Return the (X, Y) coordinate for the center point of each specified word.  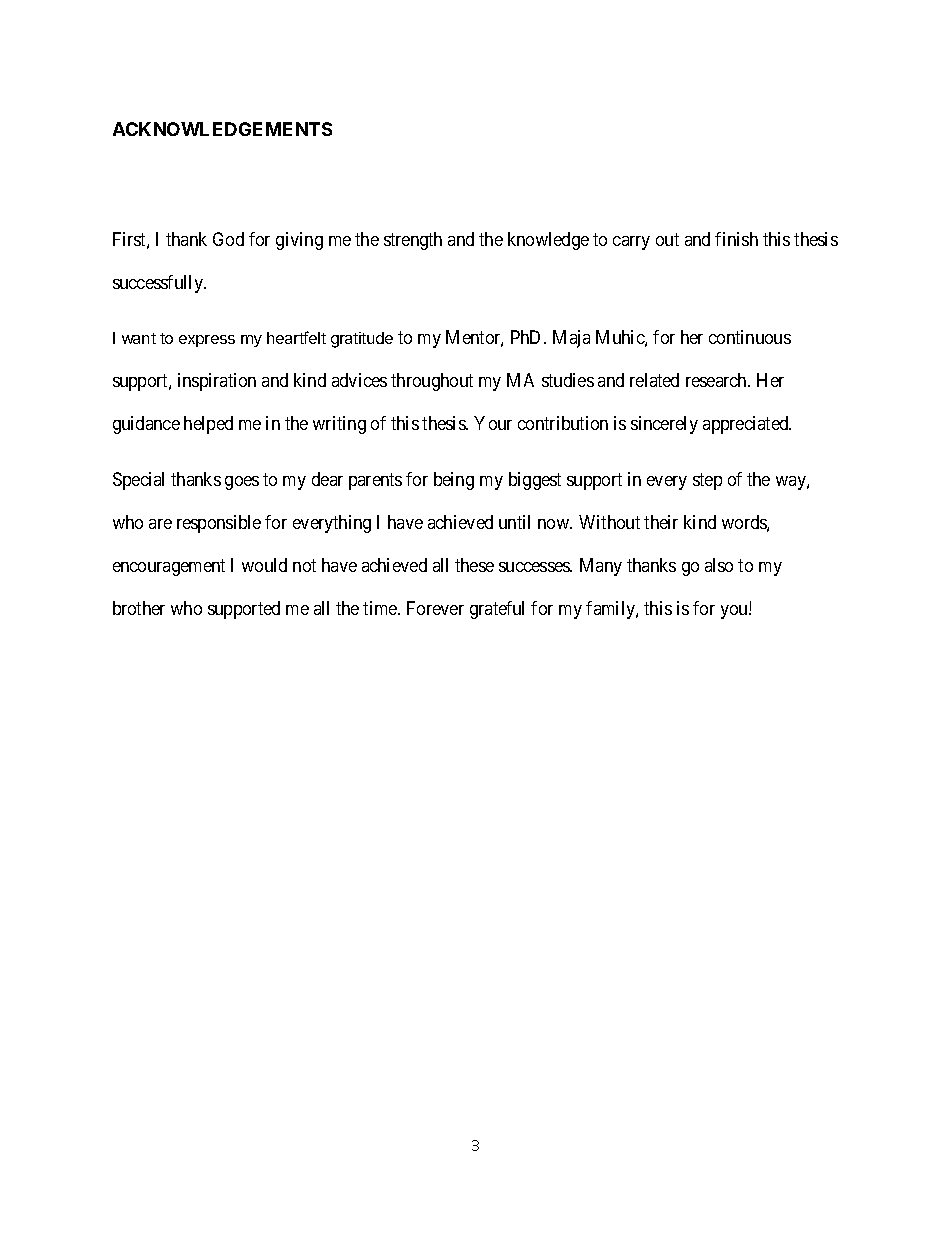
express (207, 341)
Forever (435, 608)
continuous (750, 337)
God (228, 239)
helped (208, 425)
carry (631, 243)
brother (139, 608)
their (661, 522)
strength (413, 241)
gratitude (362, 340)
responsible (219, 524)
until (514, 522)
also (719, 565)
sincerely (664, 425)
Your (493, 423)
